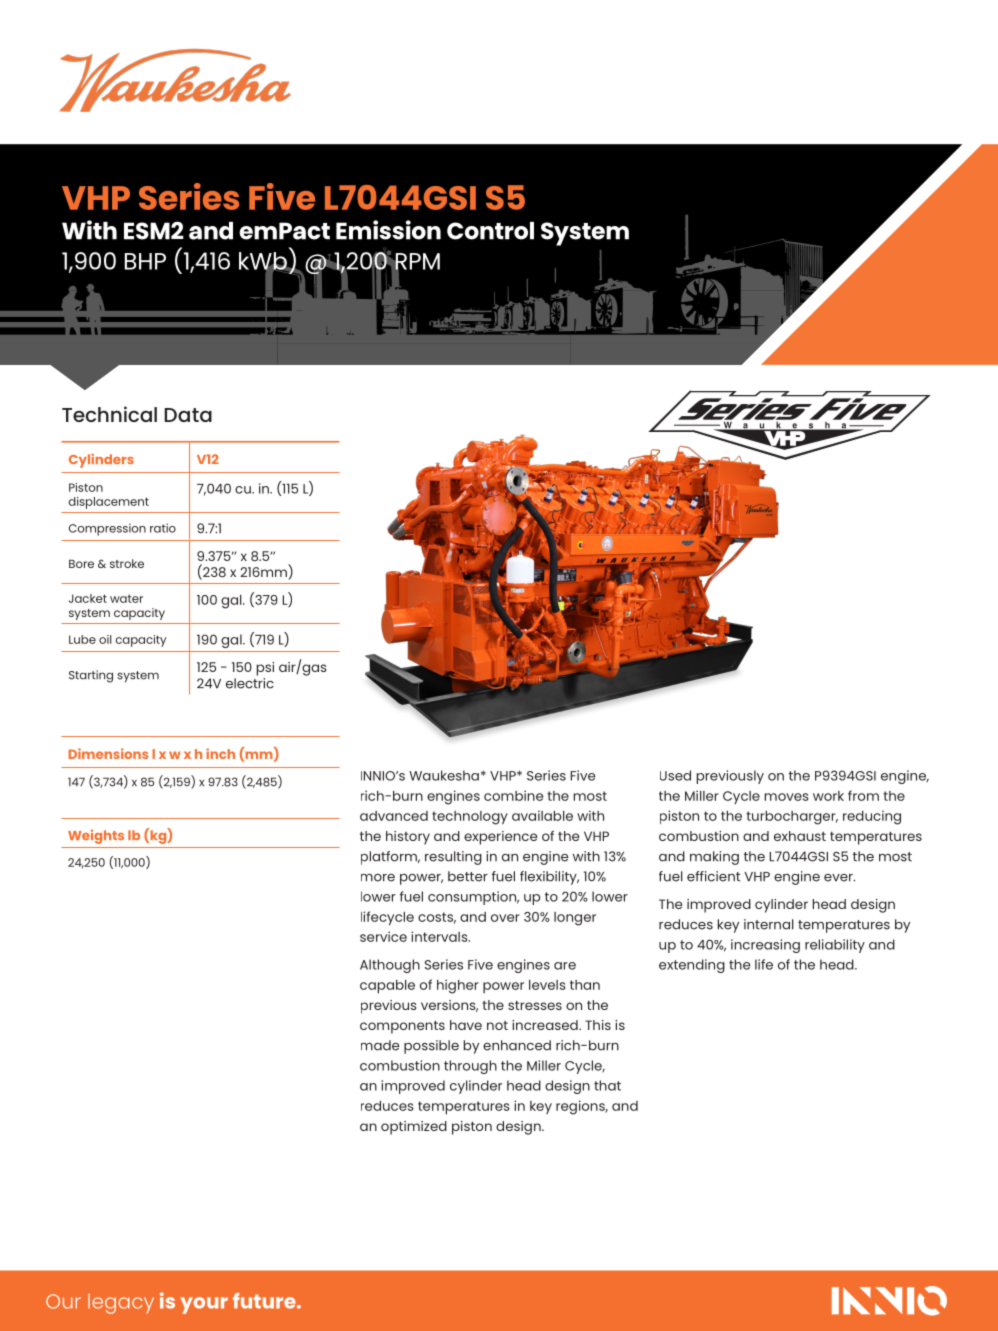 The height and width of the screenshot is (1331, 998). I want to click on water, so click(126, 598).
